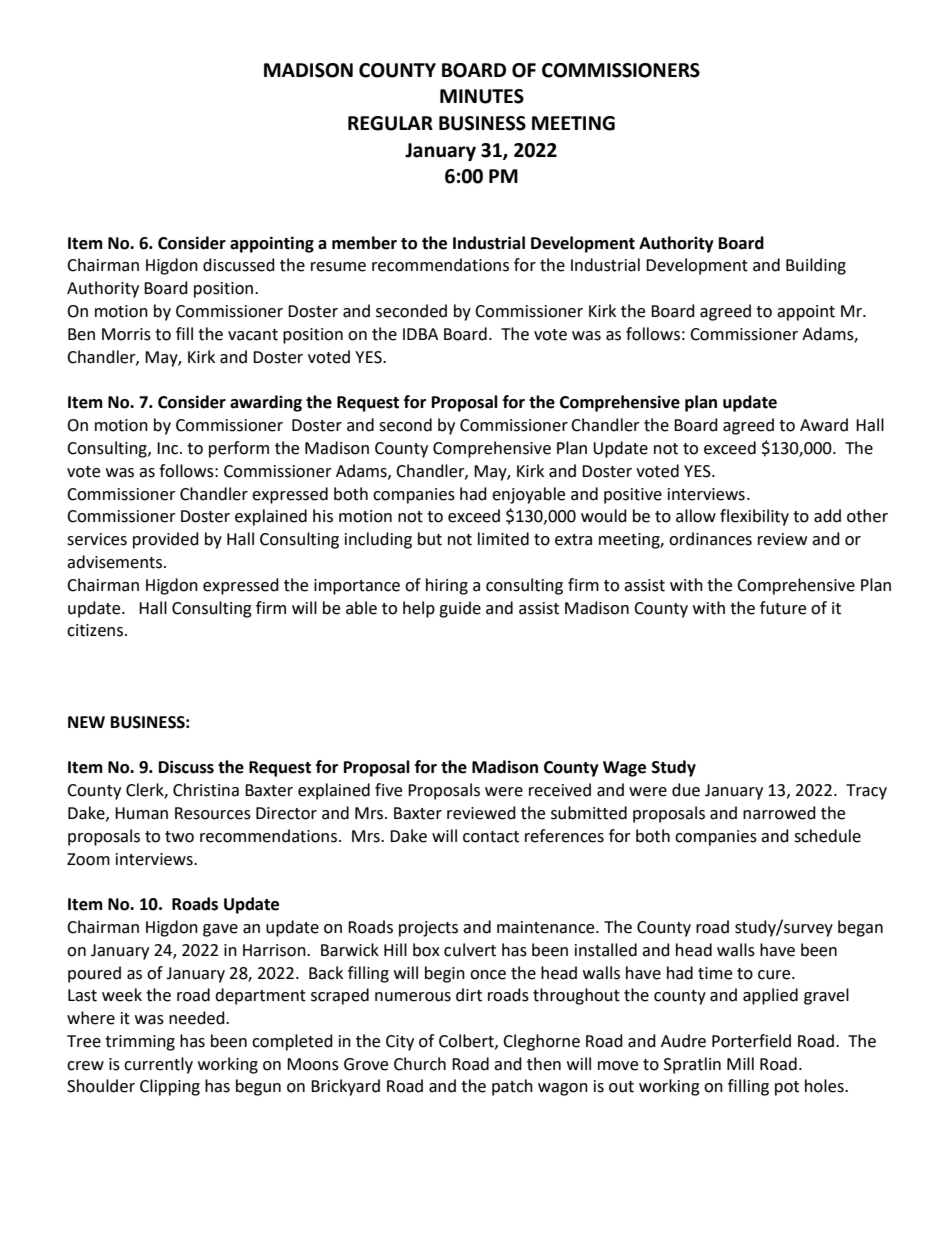 This image has width=952, height=1233. I want to click on hiring, so click(447, 586).
